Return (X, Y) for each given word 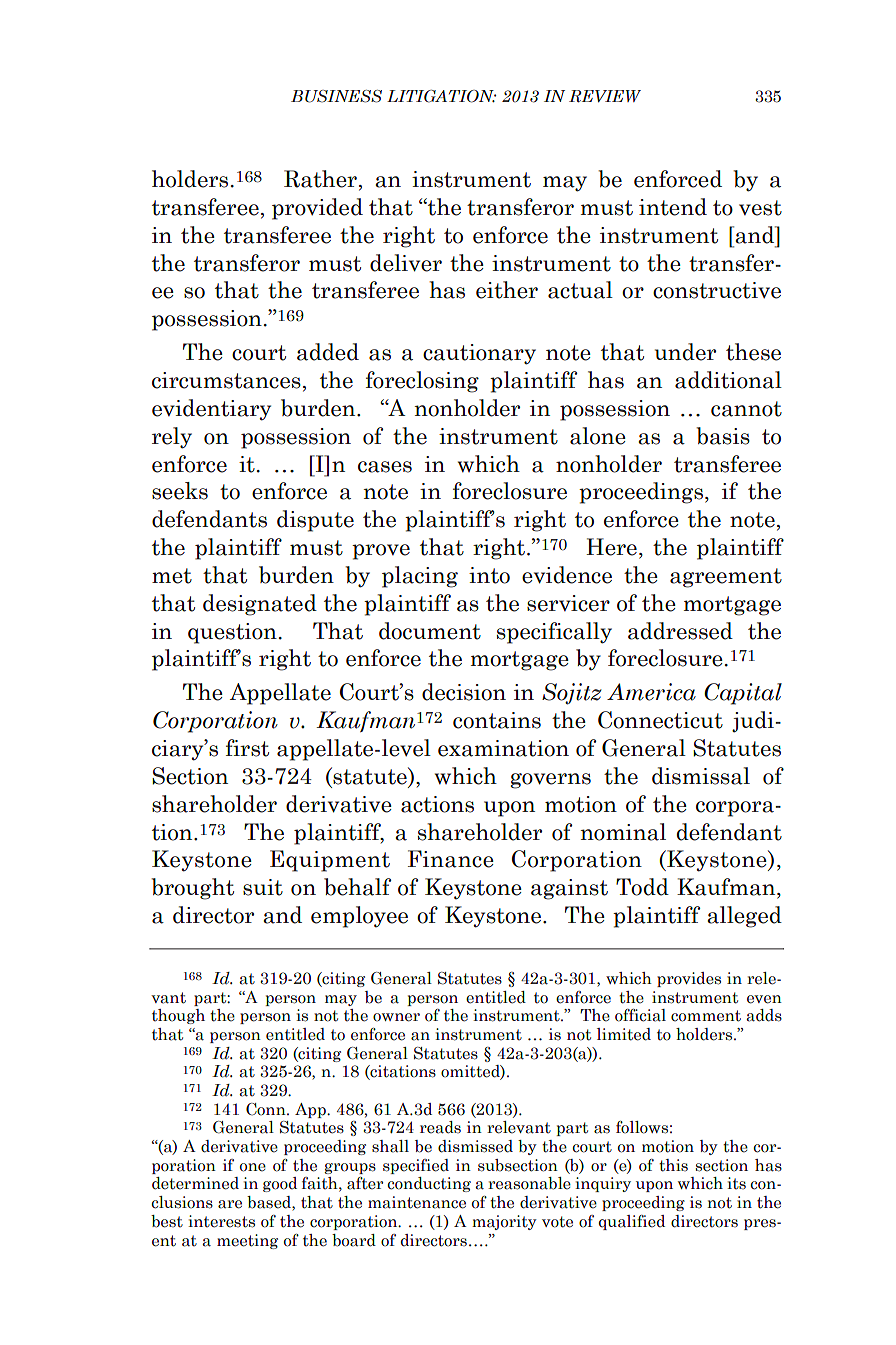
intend (673, 207)
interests (221, 1221)
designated (260, 605)
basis (723, 436)
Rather (322, 180)
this (673, 1165)
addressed (680, 631)
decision (464, 692)
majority (504, 1222)
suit (263, 887)
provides (689, 979)
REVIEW (605, 96)
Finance (451, 859)
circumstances (226, 380)
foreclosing (422, 382)
